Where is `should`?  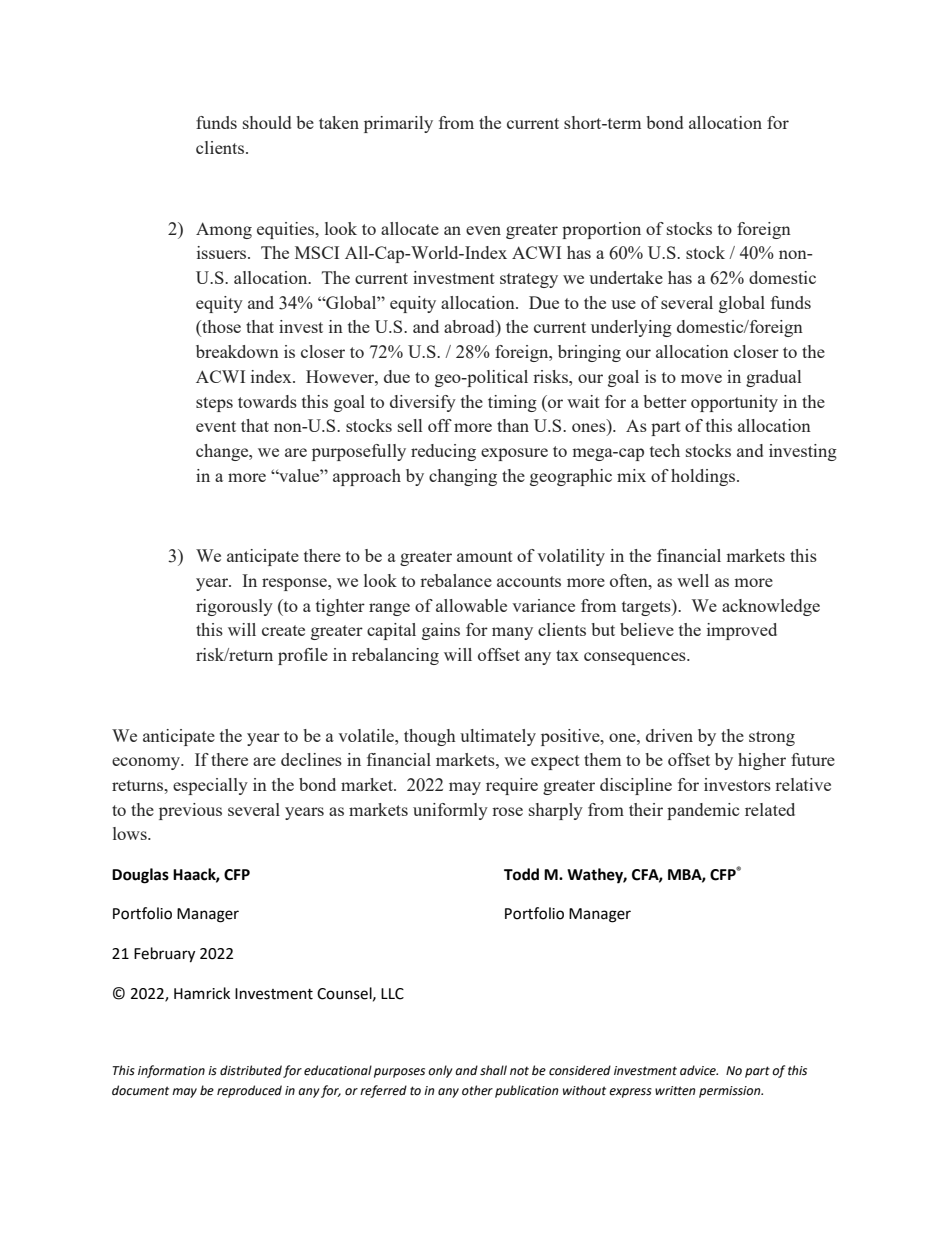
should is located at coordinates (267, 122).
